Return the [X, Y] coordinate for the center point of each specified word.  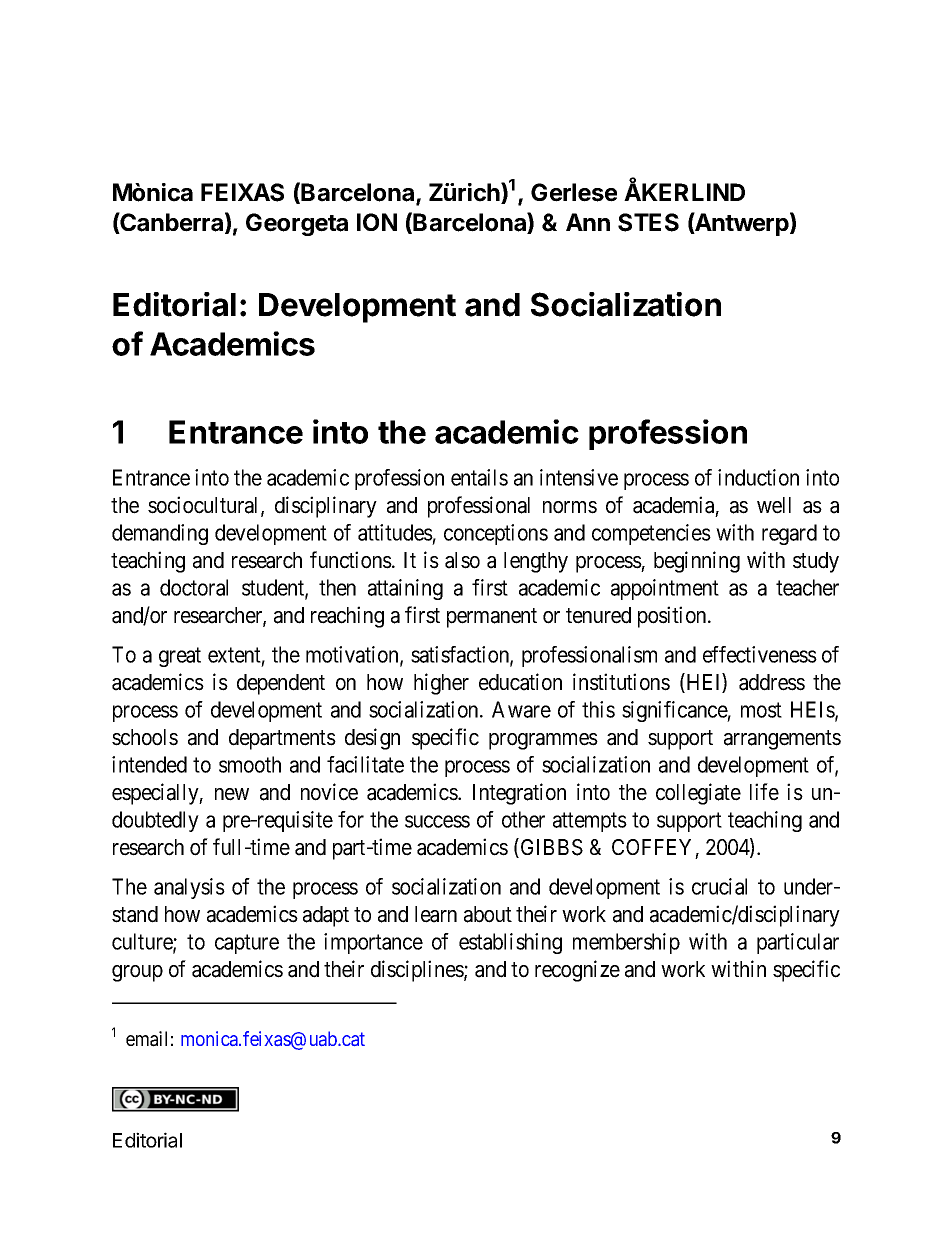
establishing [510, 943]
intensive [579, 477]
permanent [492, 618]
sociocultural [205, 506]
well [774, 505]
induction [758, 477]
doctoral [194, 587]
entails [479, 477]
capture [247, 944]
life [764, 792]
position [673, 617]
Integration [519, 794]
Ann [588, 222]
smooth [250, 764]
